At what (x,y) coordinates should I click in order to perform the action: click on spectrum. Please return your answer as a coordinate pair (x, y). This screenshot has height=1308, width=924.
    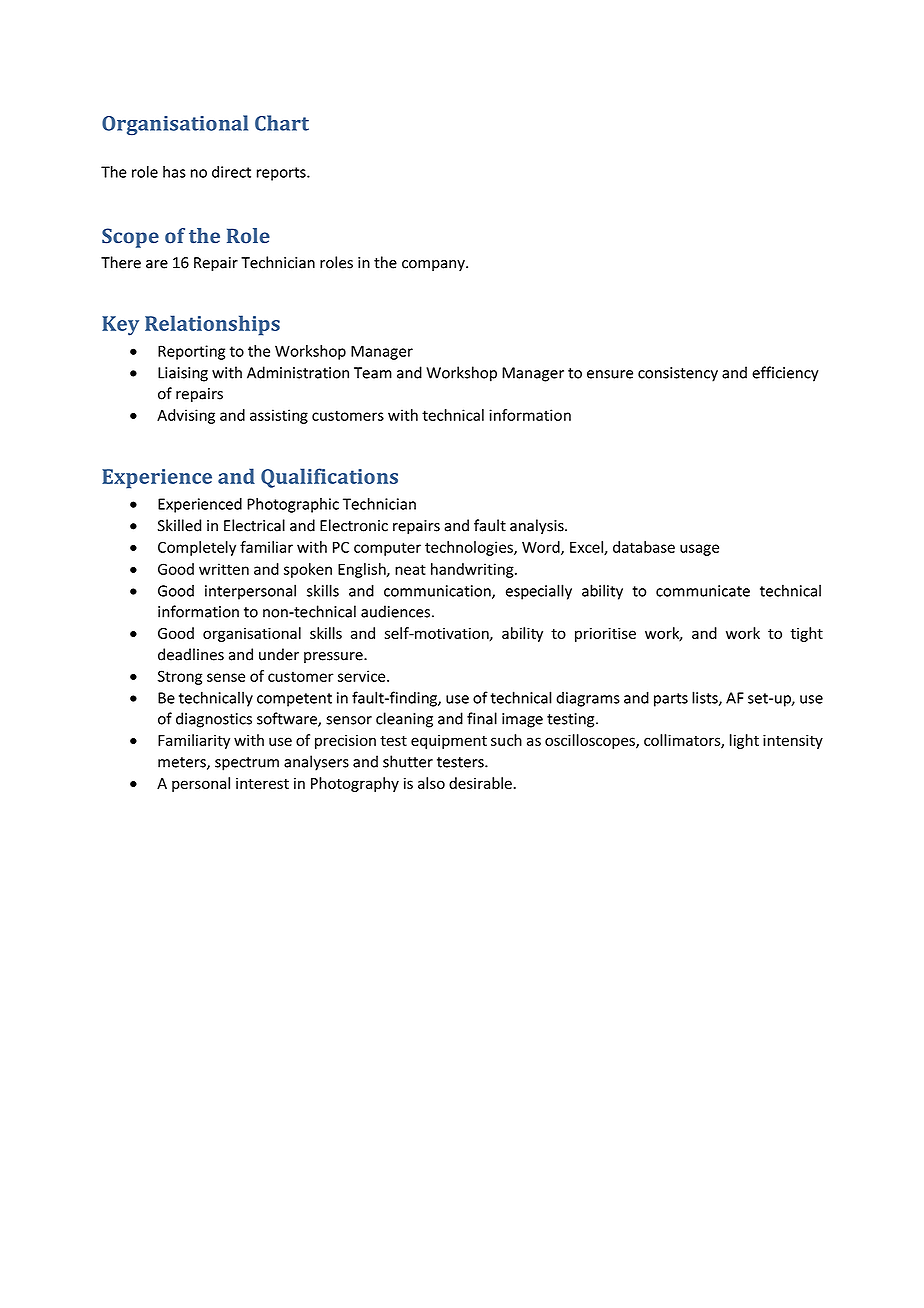
    Looking at the image, I should click on (247, 764).
